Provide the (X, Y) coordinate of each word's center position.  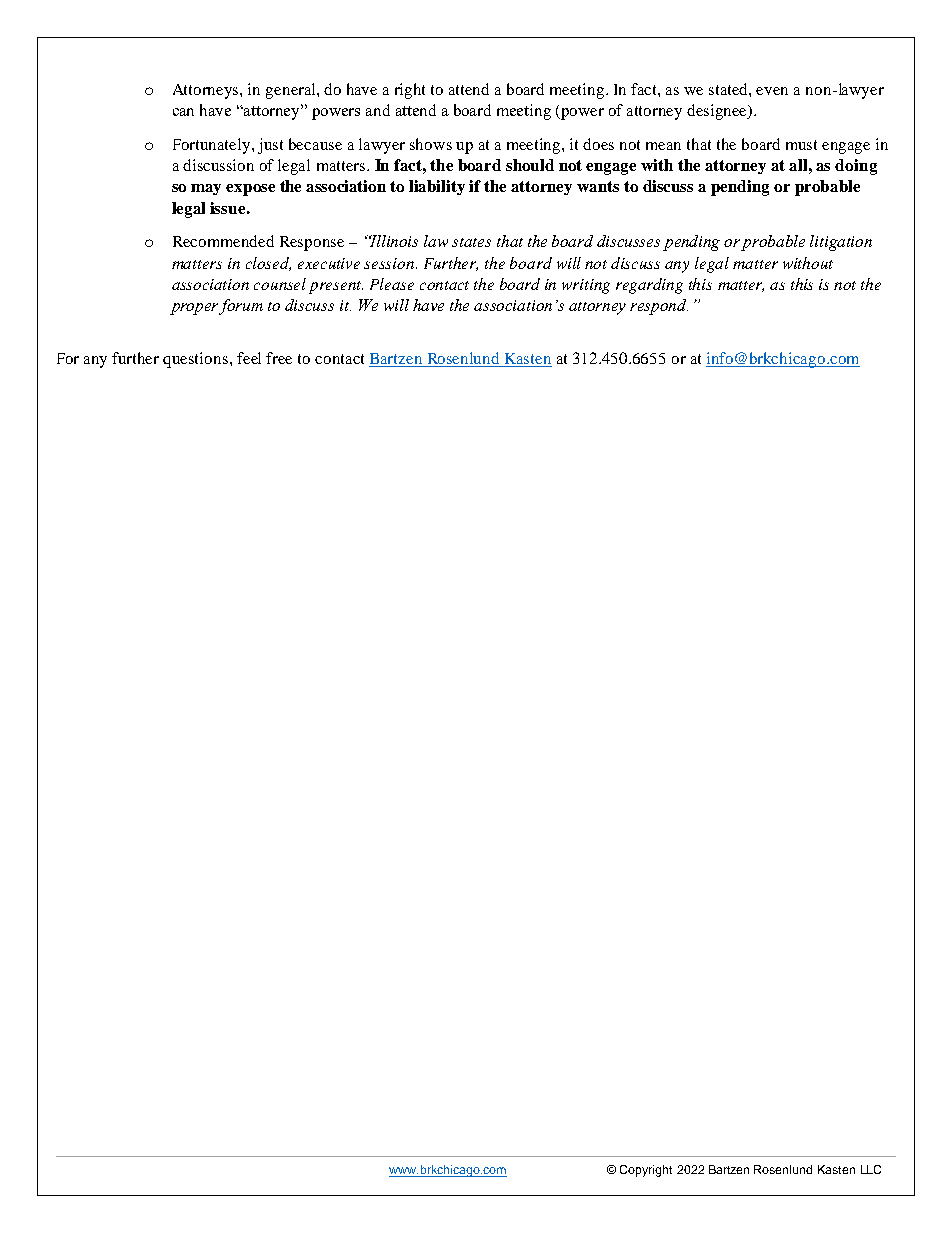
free (279, 358)
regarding (649, 286)
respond (659, 307)
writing (586, 286)
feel (249, 358)
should (530, 165)
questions (195, 360)
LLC (871, 1169)
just (270, 146)
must (801, 145)
